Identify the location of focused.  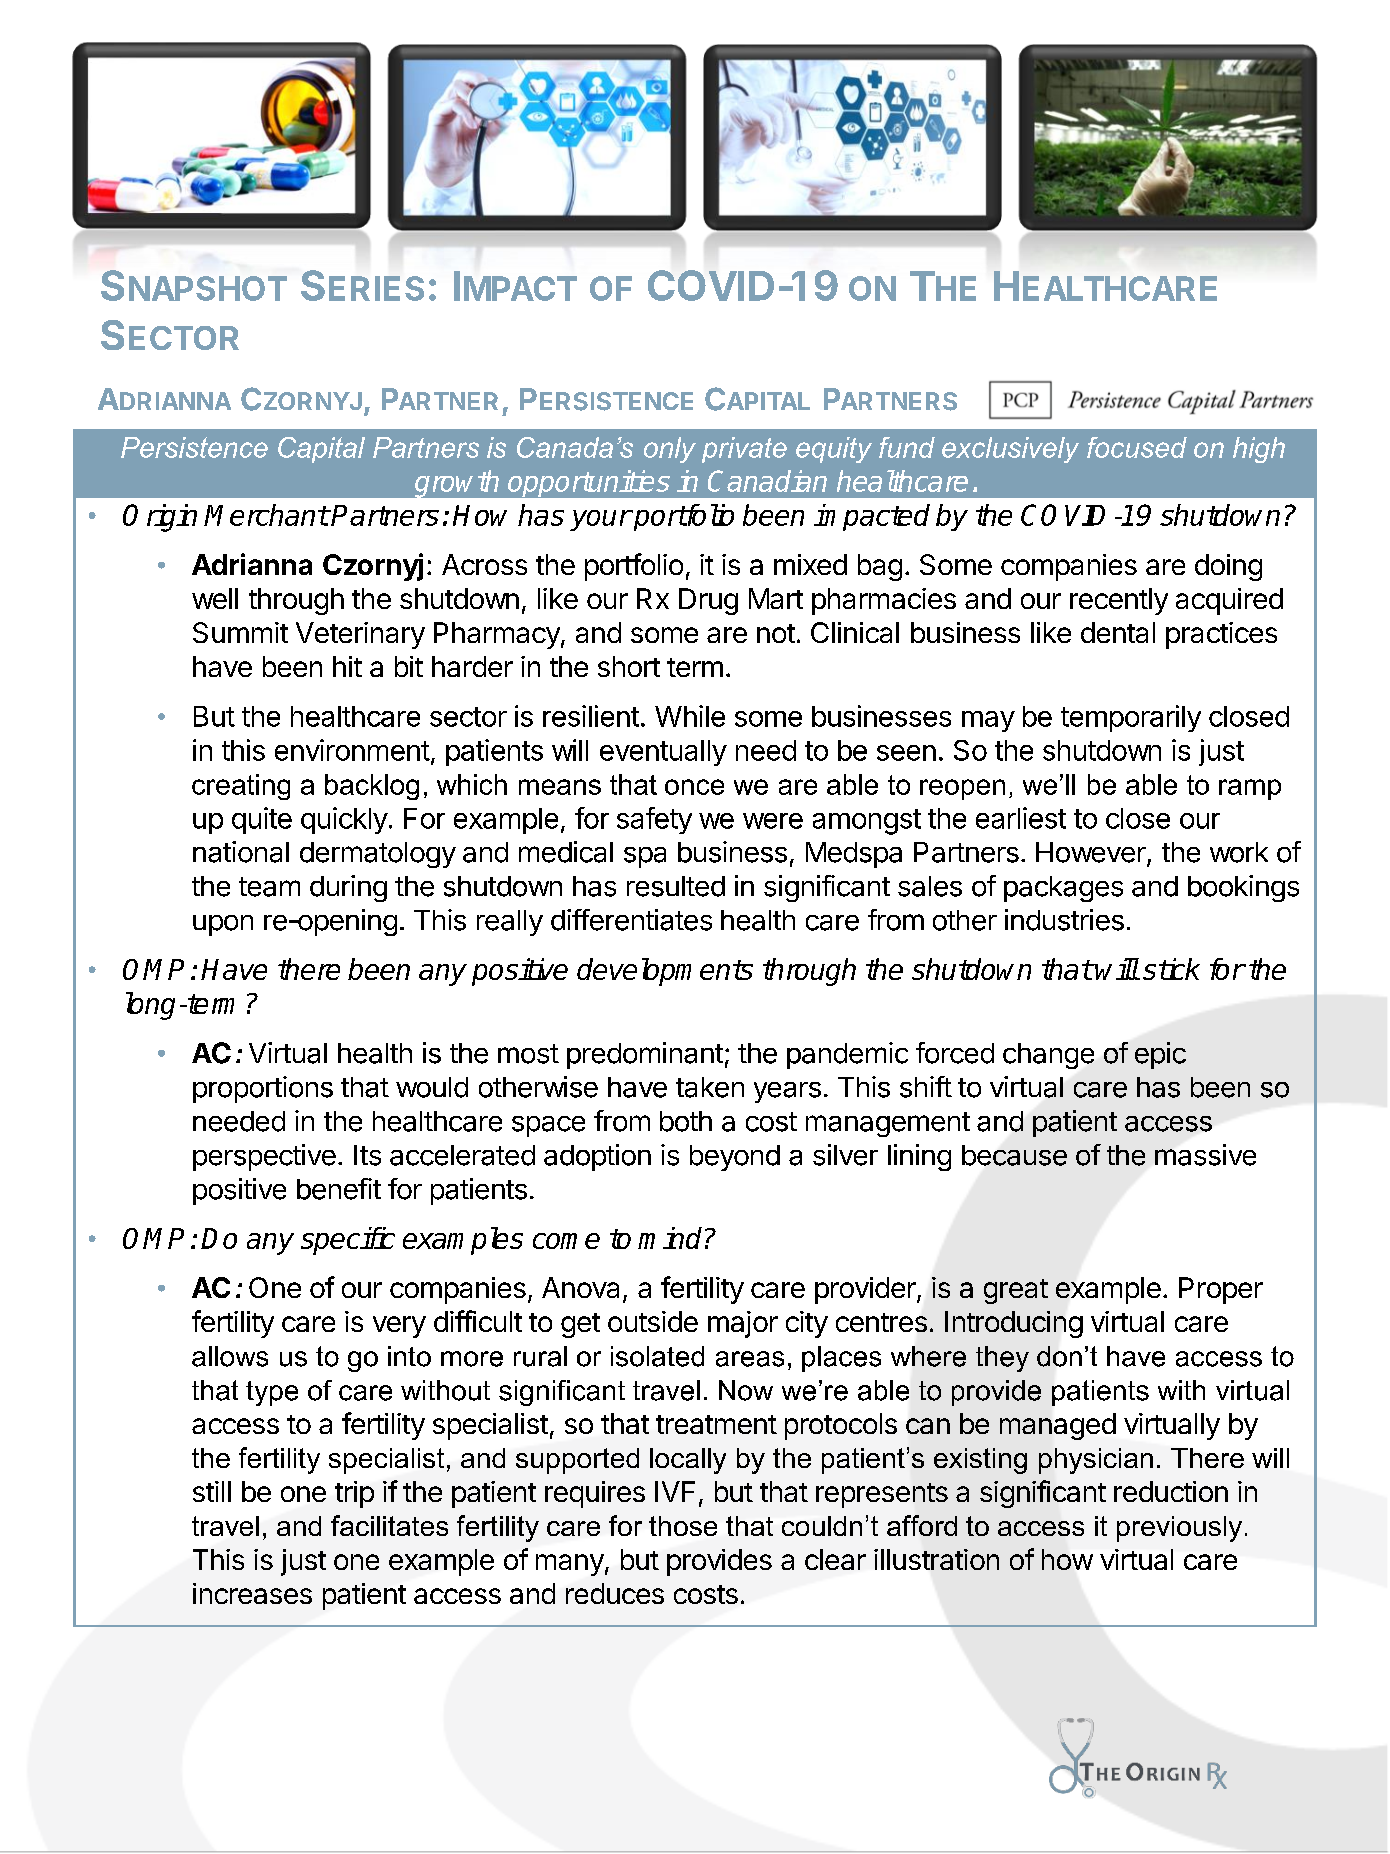
(1137, 447).
